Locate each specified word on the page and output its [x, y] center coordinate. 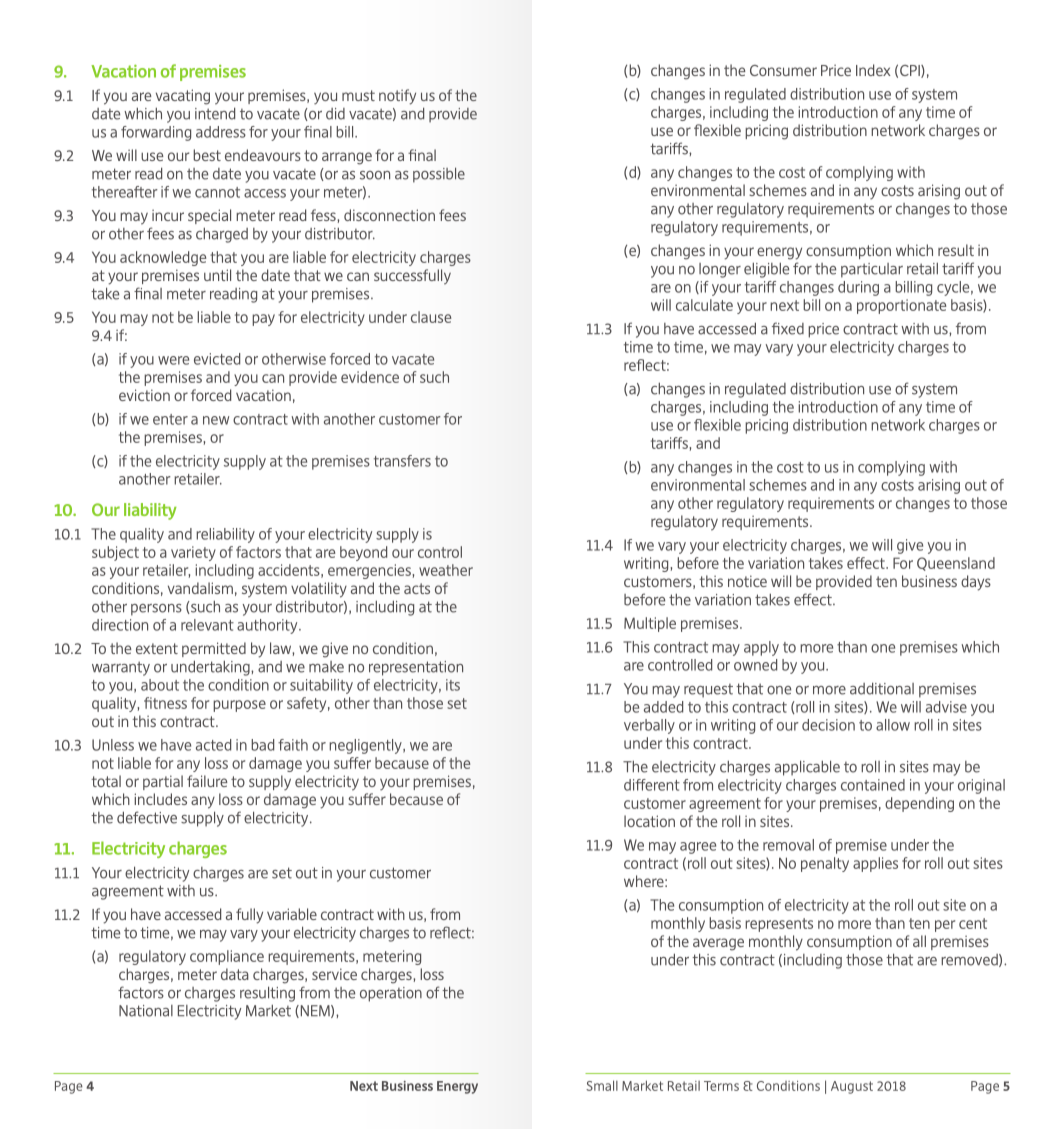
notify [397, 97]
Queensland [956, 564]
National [146, 1011]
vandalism [200, 588]
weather [446, 570]
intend [215, 113]
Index [873, 70]
